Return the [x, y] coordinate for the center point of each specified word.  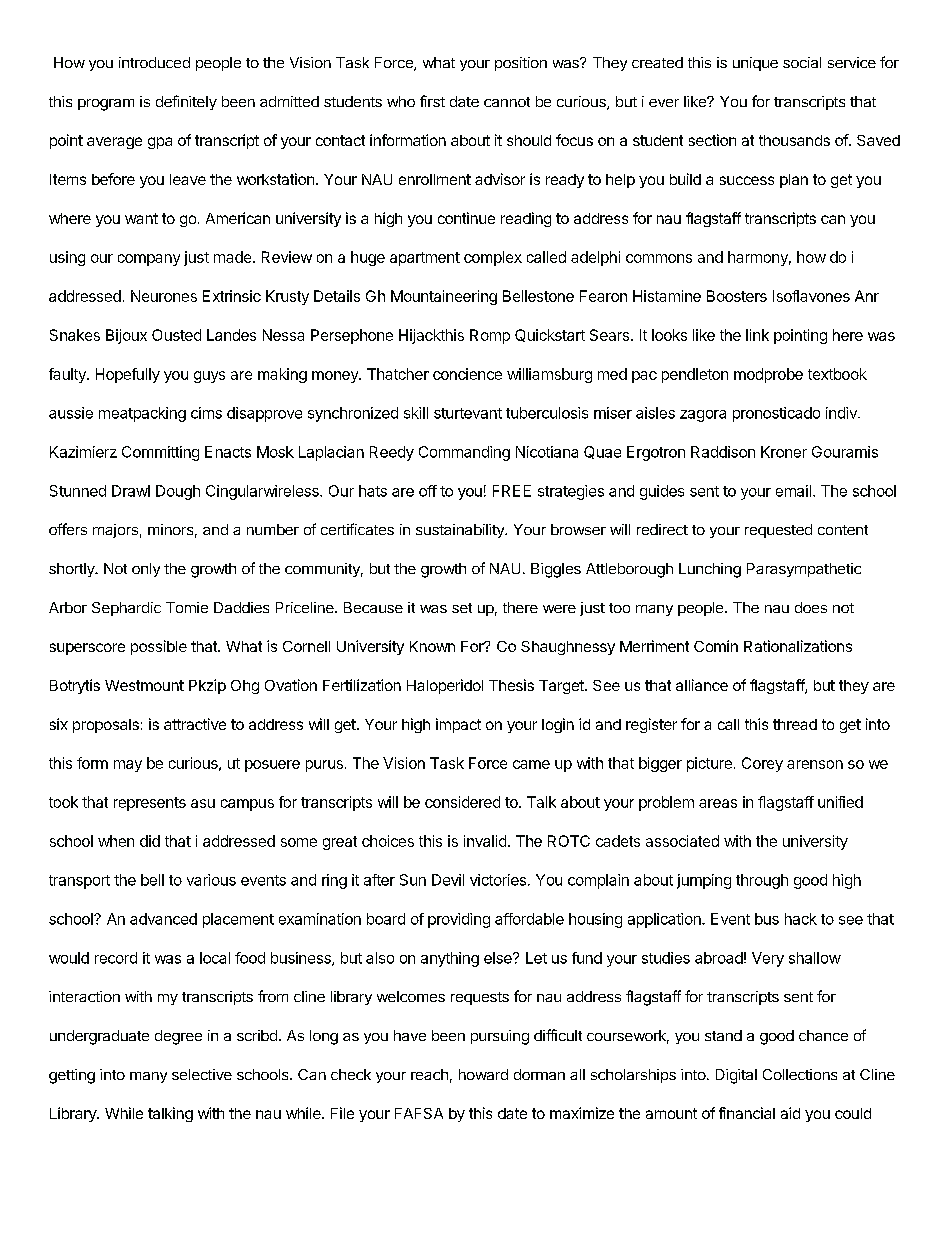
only [146, 570]
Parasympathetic [804, 570]
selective [202, 1074]
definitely [186, 102]
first [432, 101]
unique [755, 64]
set [462, 608]
